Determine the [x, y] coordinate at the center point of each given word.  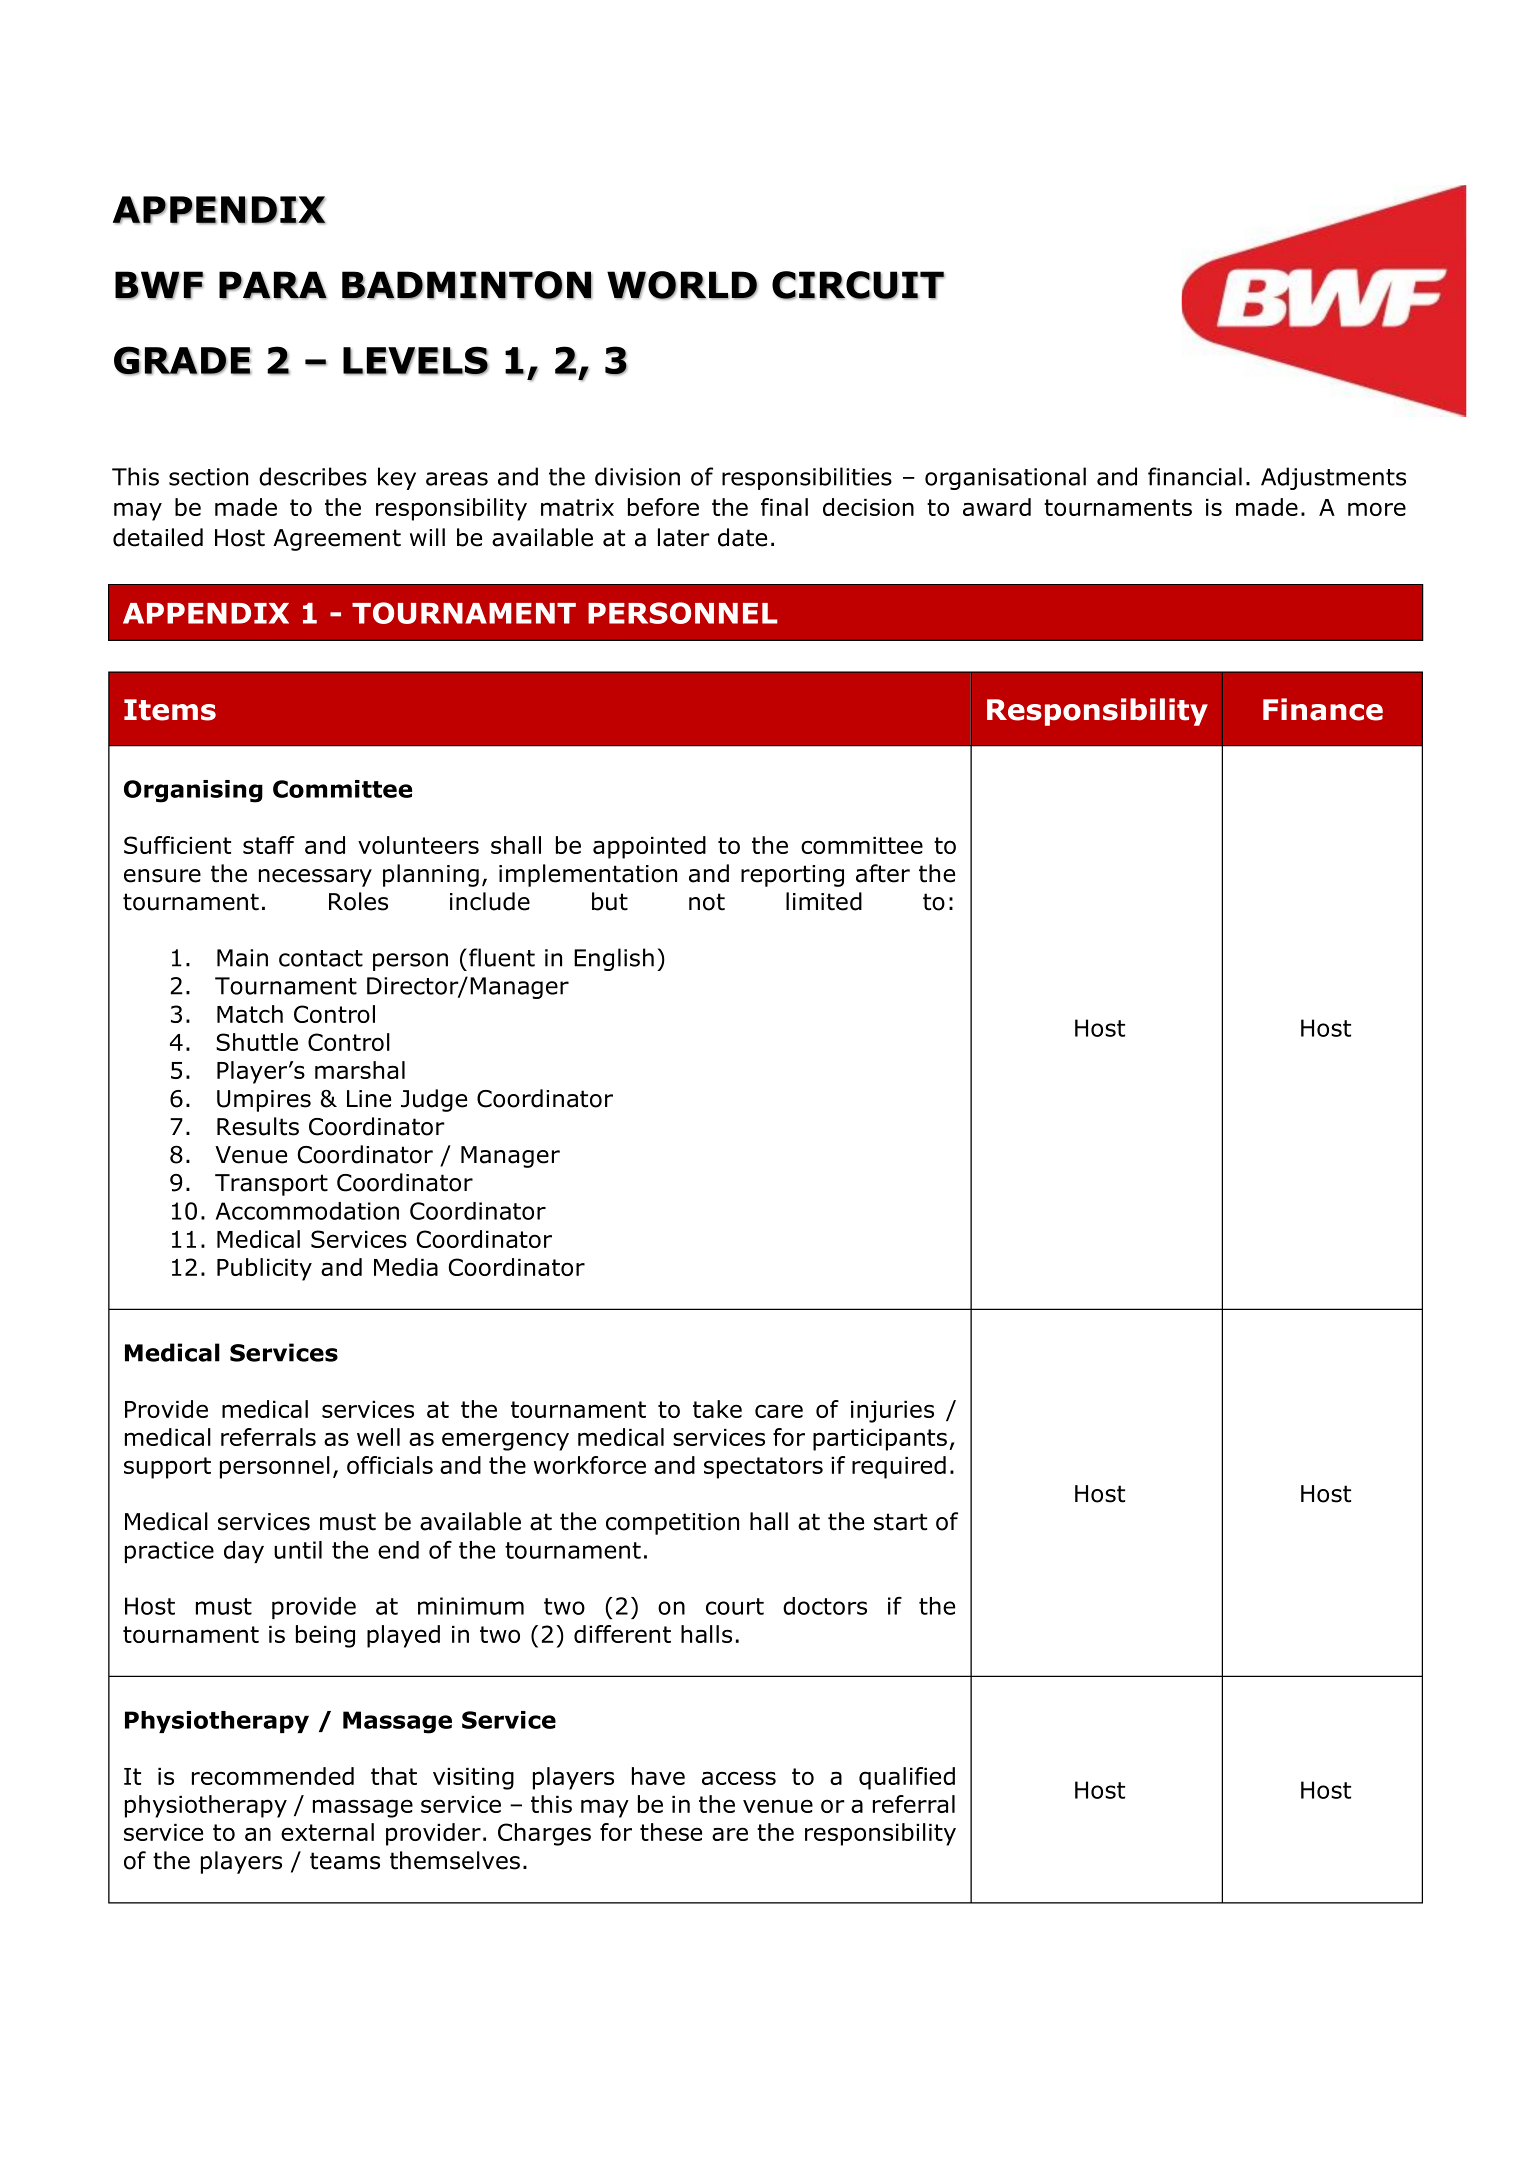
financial [1195, 476]
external [327, 1832]
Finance [1323, 709]
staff [269, 845]
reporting [792, 876]
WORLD [682, 285]
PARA [273, 285]
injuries [892, 1412]
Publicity [264, 1269]
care [779, 1411]
